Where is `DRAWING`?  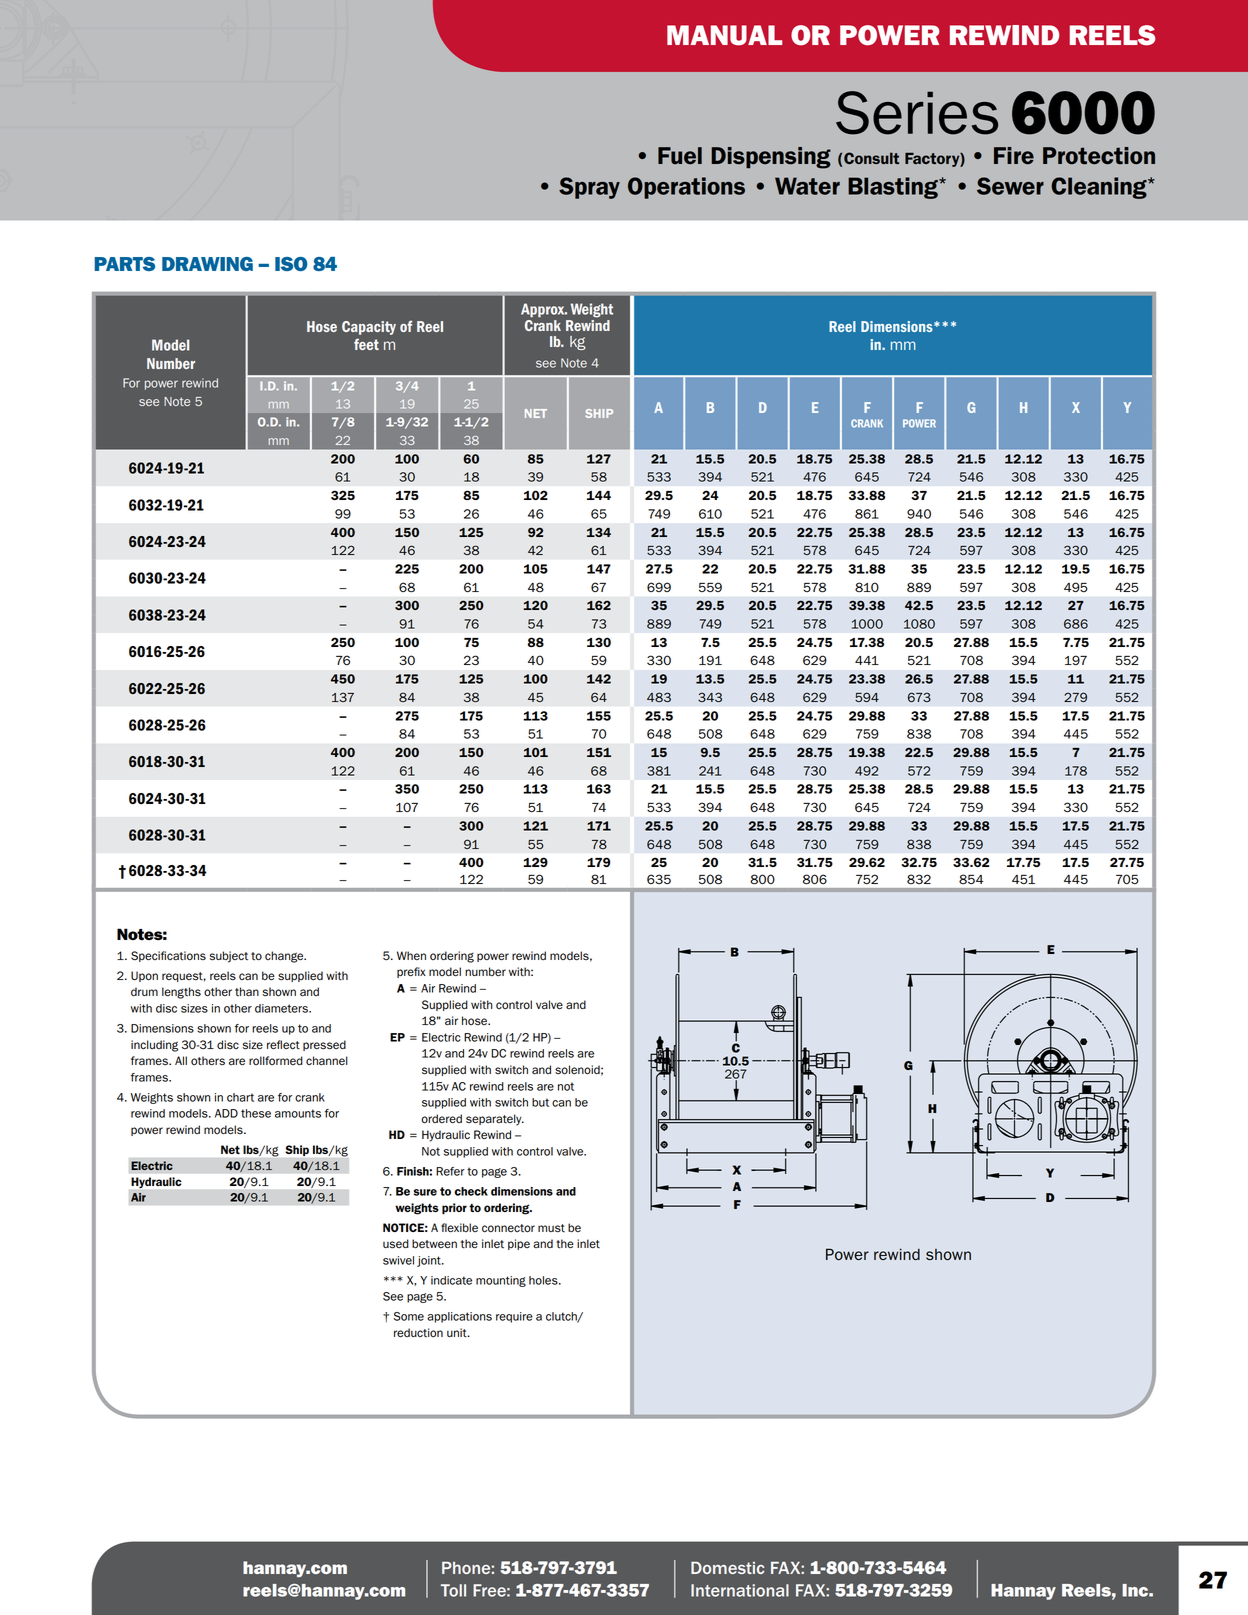 DRAWING is located at coordinates (207, 264).
